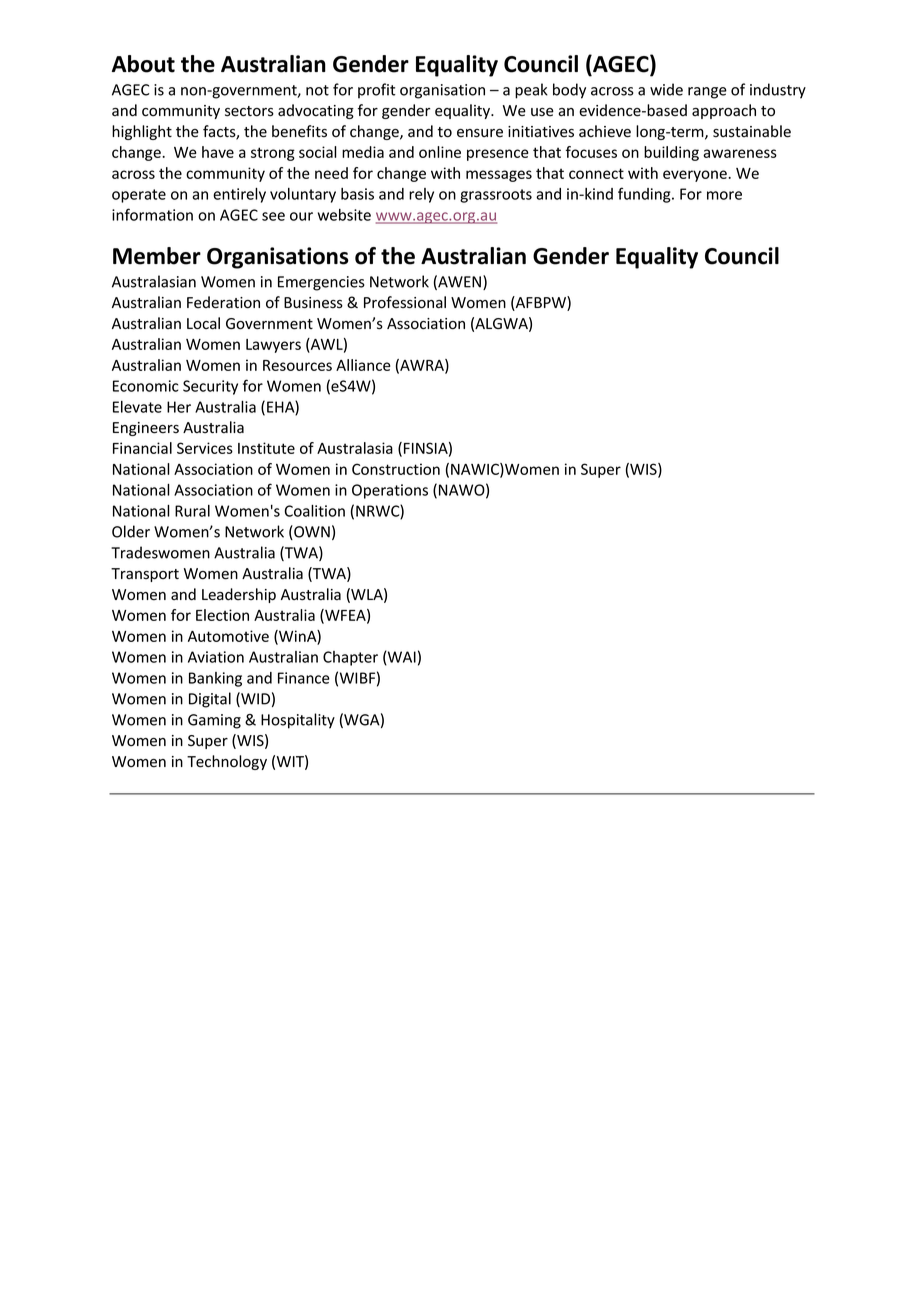  I want to click on Federation, so click(223, 302).
